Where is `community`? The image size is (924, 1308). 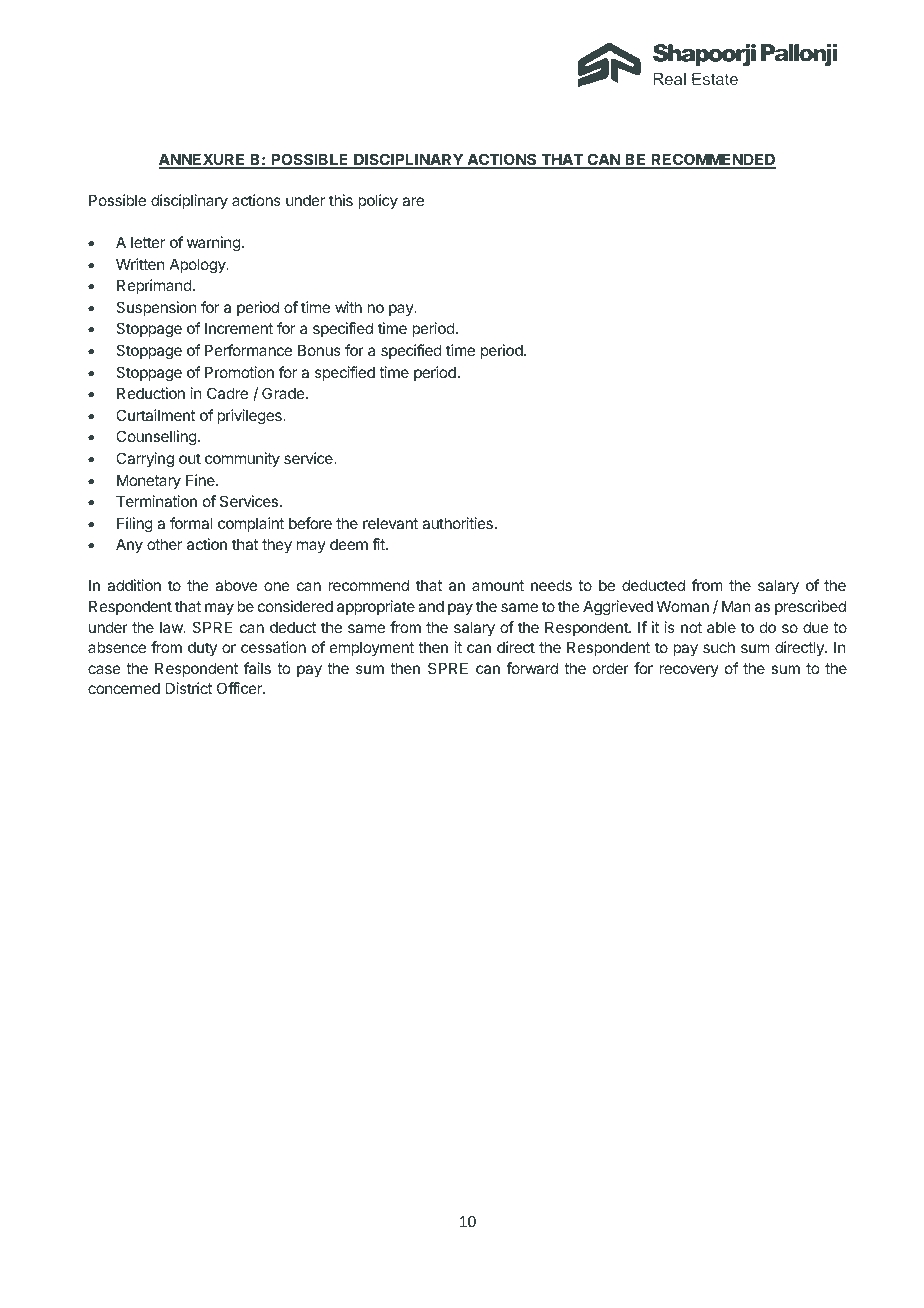 community is located at coordinates (242, 459).
